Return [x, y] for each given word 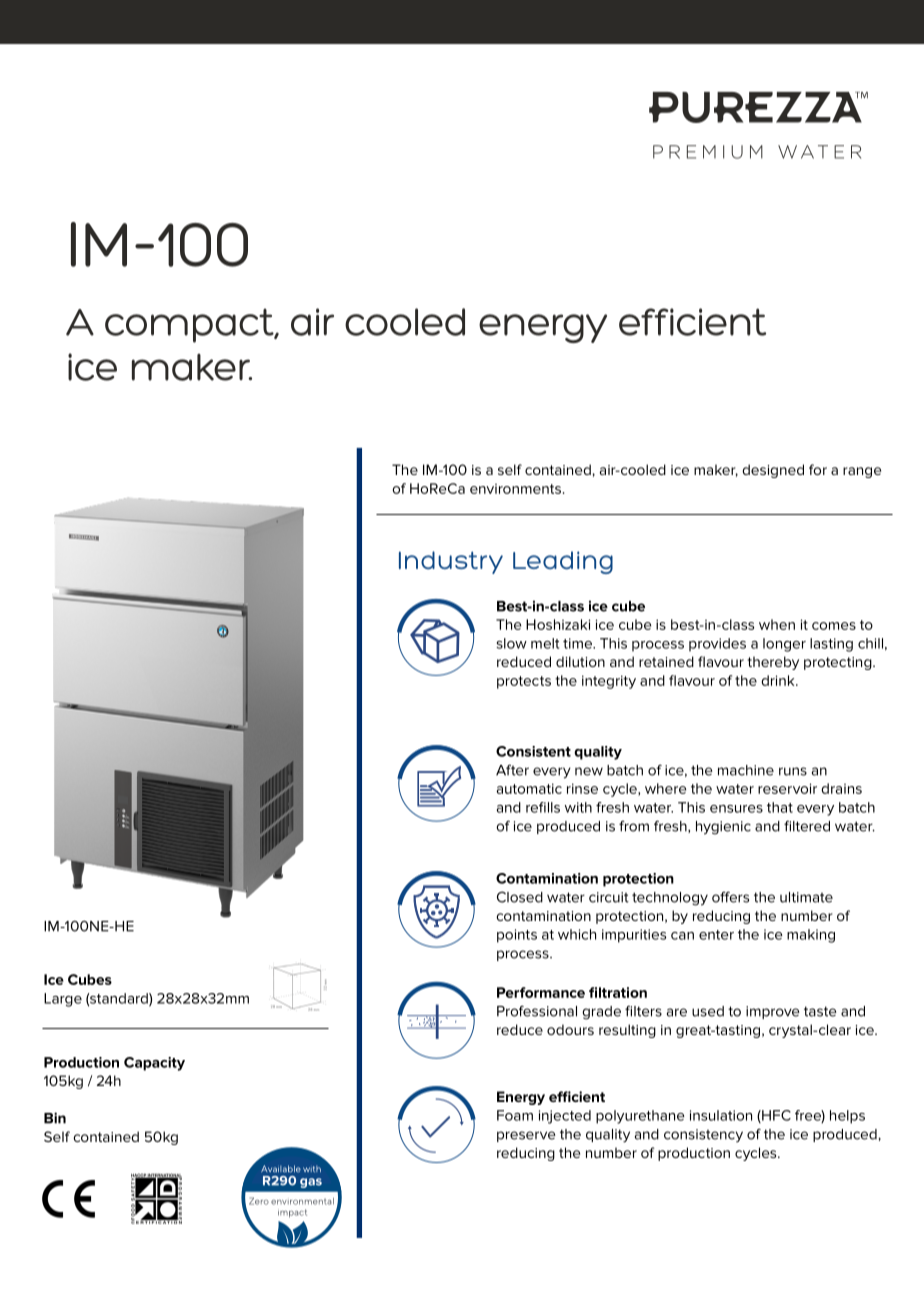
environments [515, 489]
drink [779, 680]
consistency [703, 1135]
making [811, 936]
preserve [526, 1136]
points [517, 936]
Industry [451, 562]
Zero [259, 1201]
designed [773, 471]
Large [63, 1000]
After [512, 770]
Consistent [533, 751]
